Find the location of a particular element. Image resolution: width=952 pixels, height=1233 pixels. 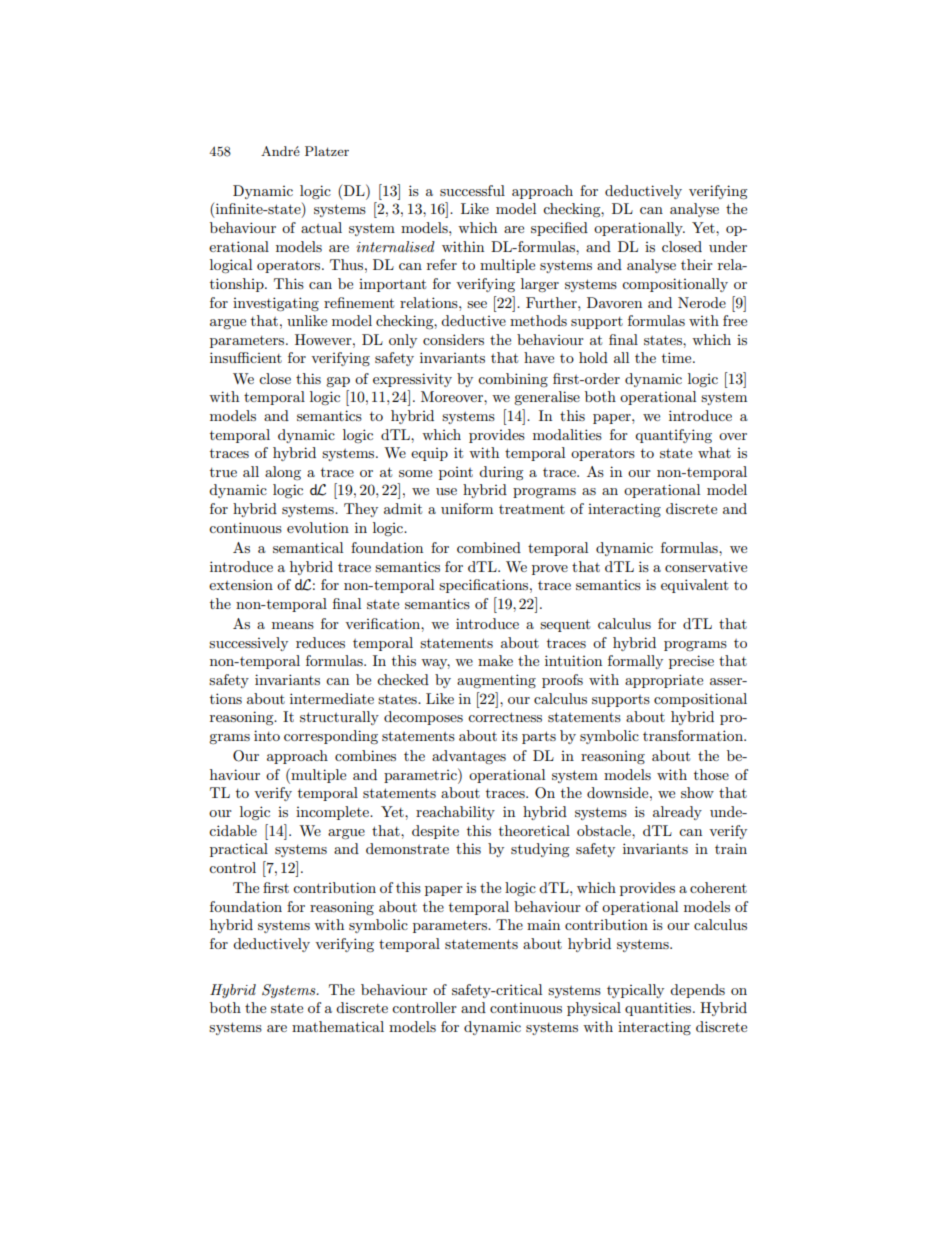

their is located at coordinates (697, 264).
